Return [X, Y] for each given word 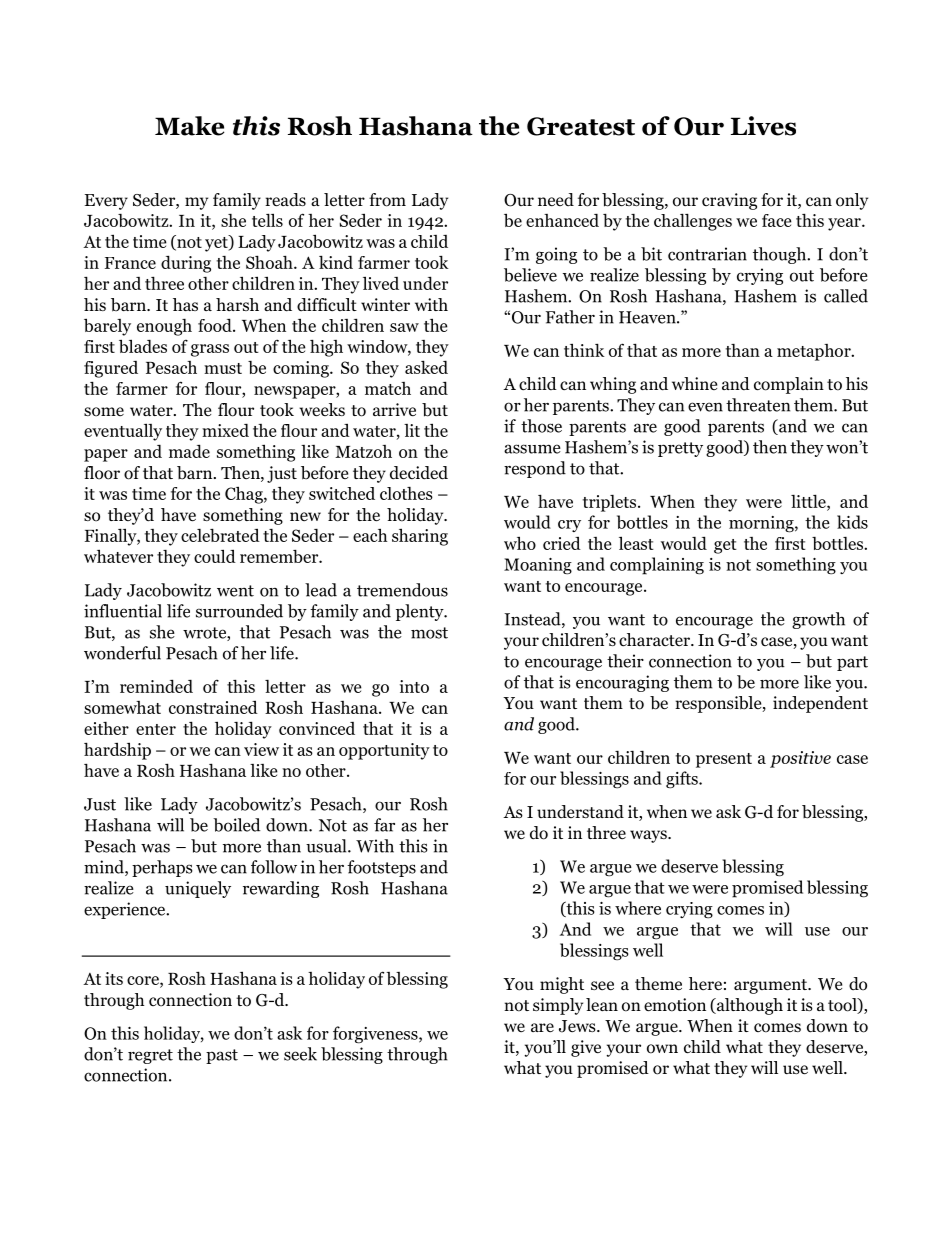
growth [818, 620]
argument [772, 986]
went [235, 591]
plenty [421, 612]
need [556, 199]
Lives [763, 126]
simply [558, 1006]
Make [189, 126]
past [222, 1056]
